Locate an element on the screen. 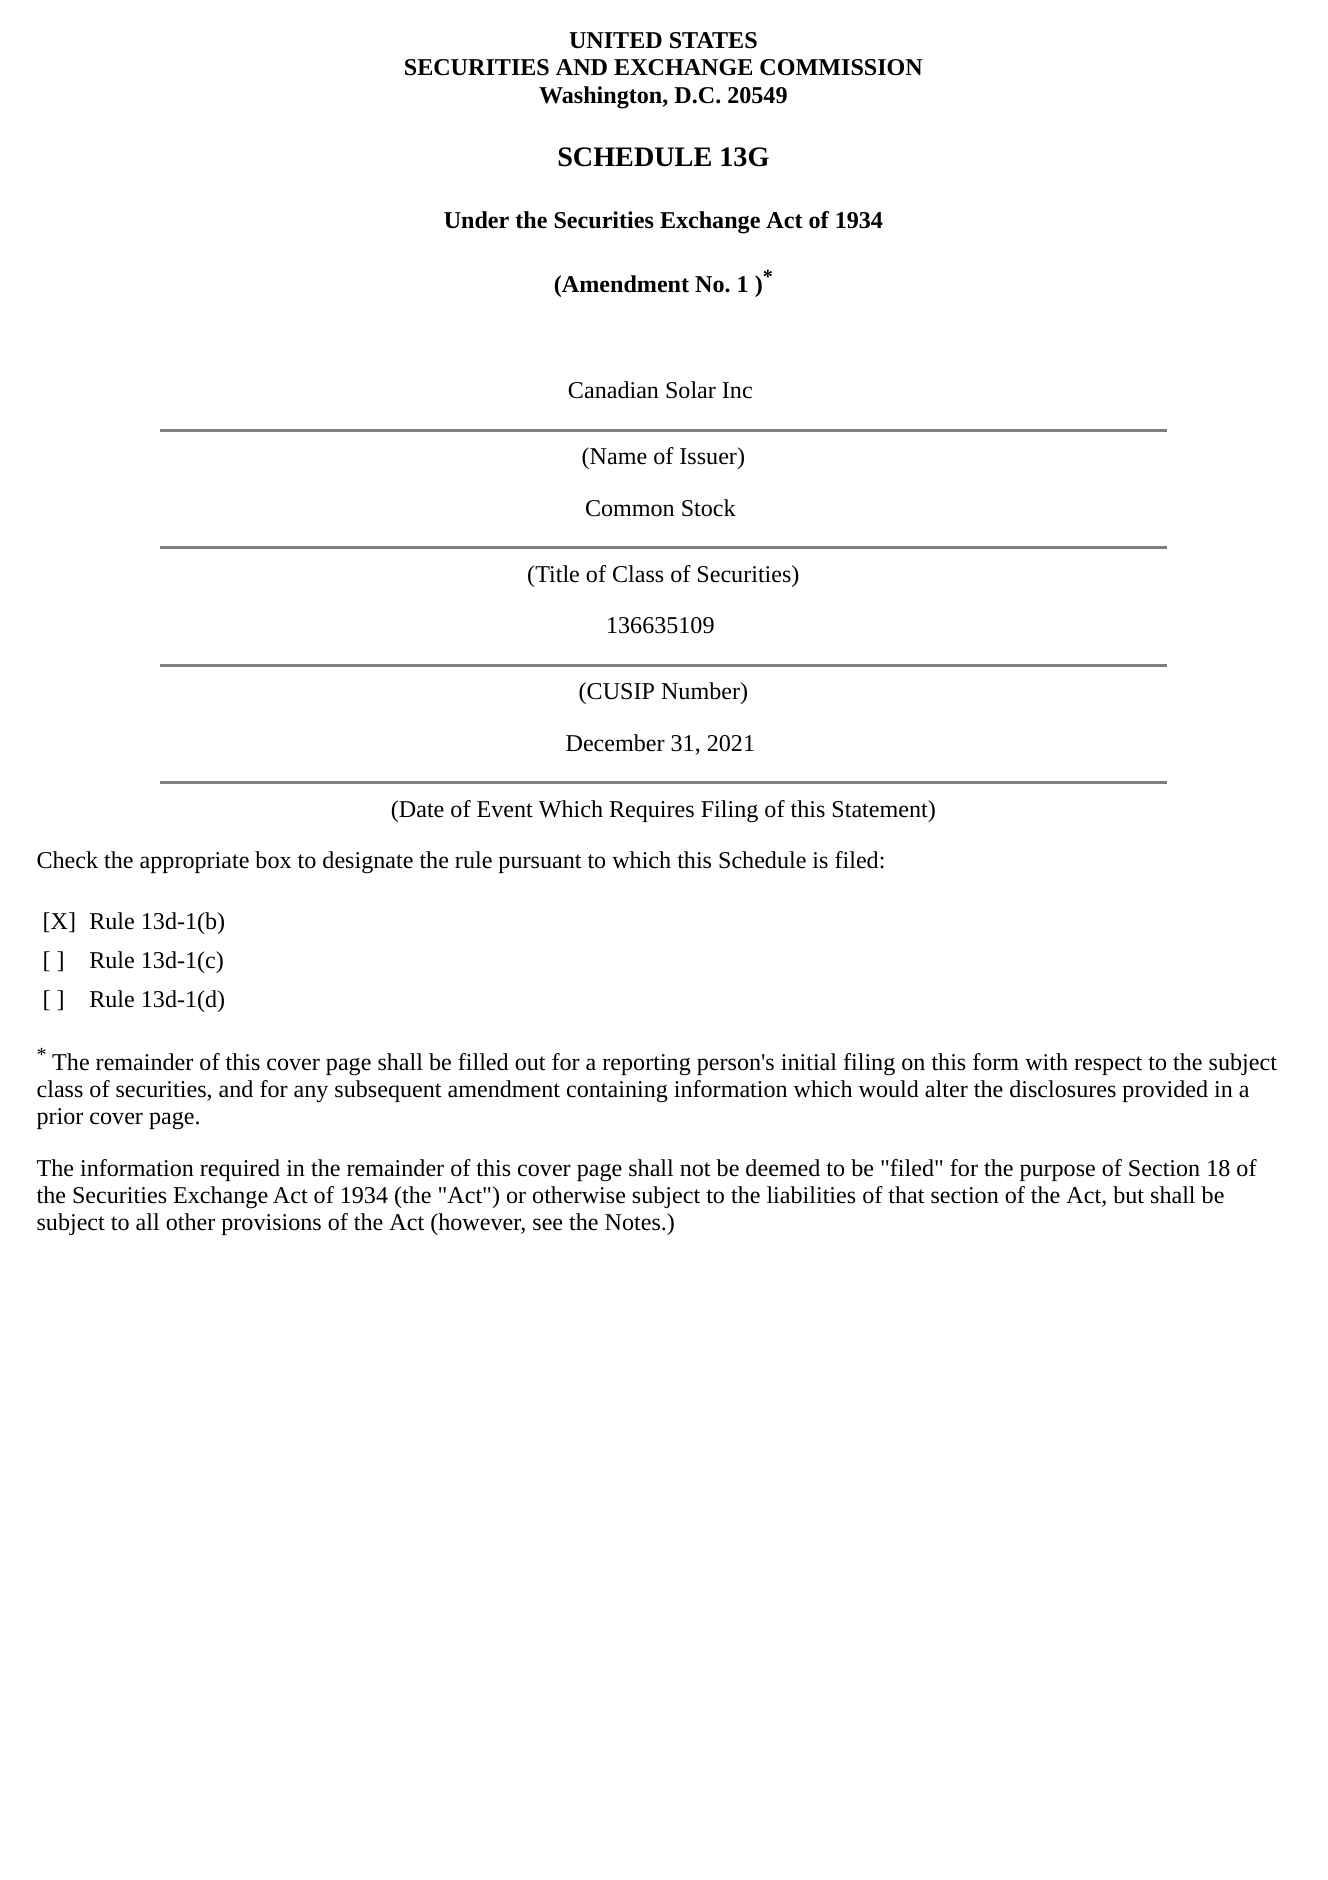 The width and height of the screenshot is (1328, 1880). COMMISSION is located at coordinates (841, 67).
